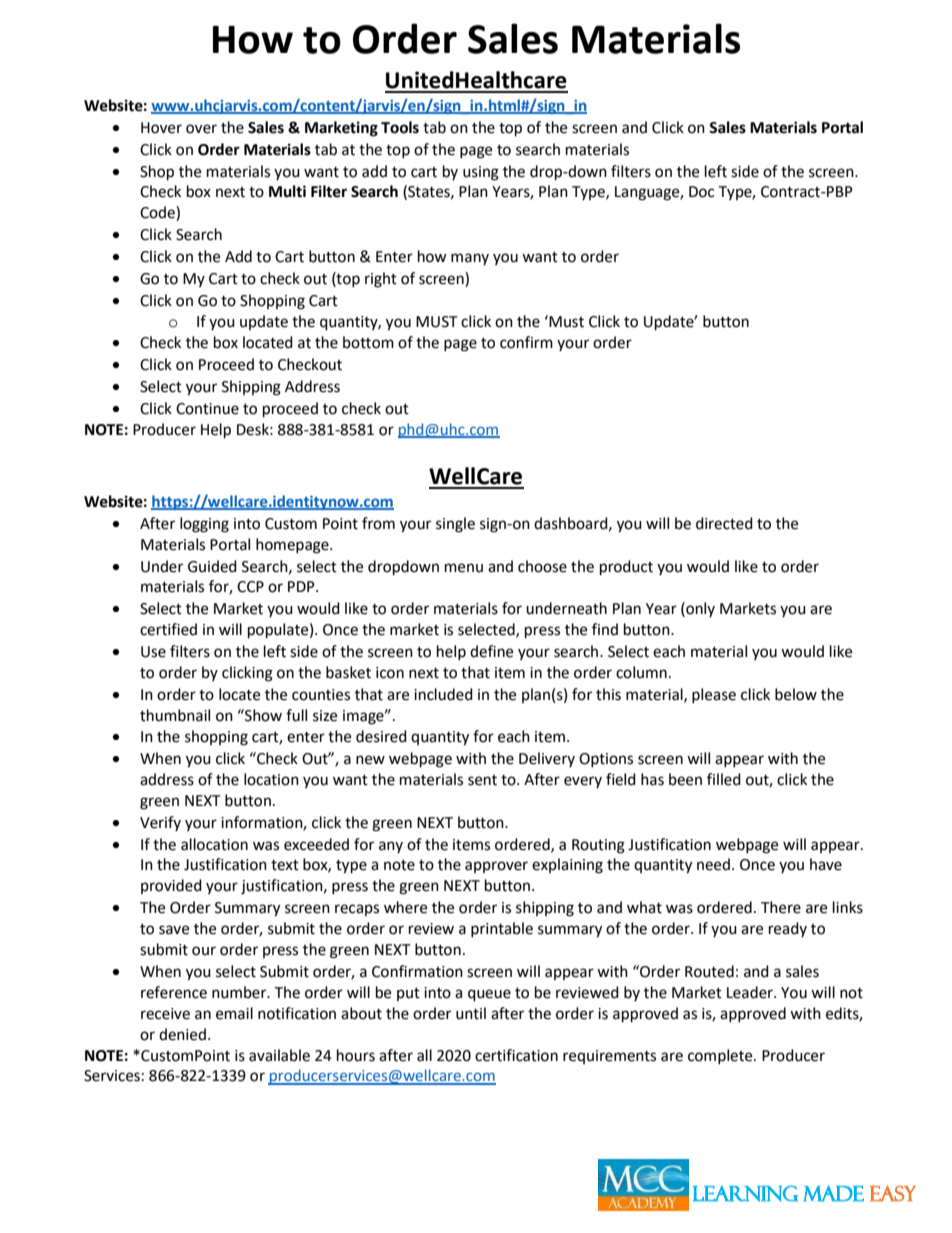 The image size is (952, 1233). What do you see at coordinates (285, 865) in the screenshot?
I see `text` at bounding box center [285, 865].
